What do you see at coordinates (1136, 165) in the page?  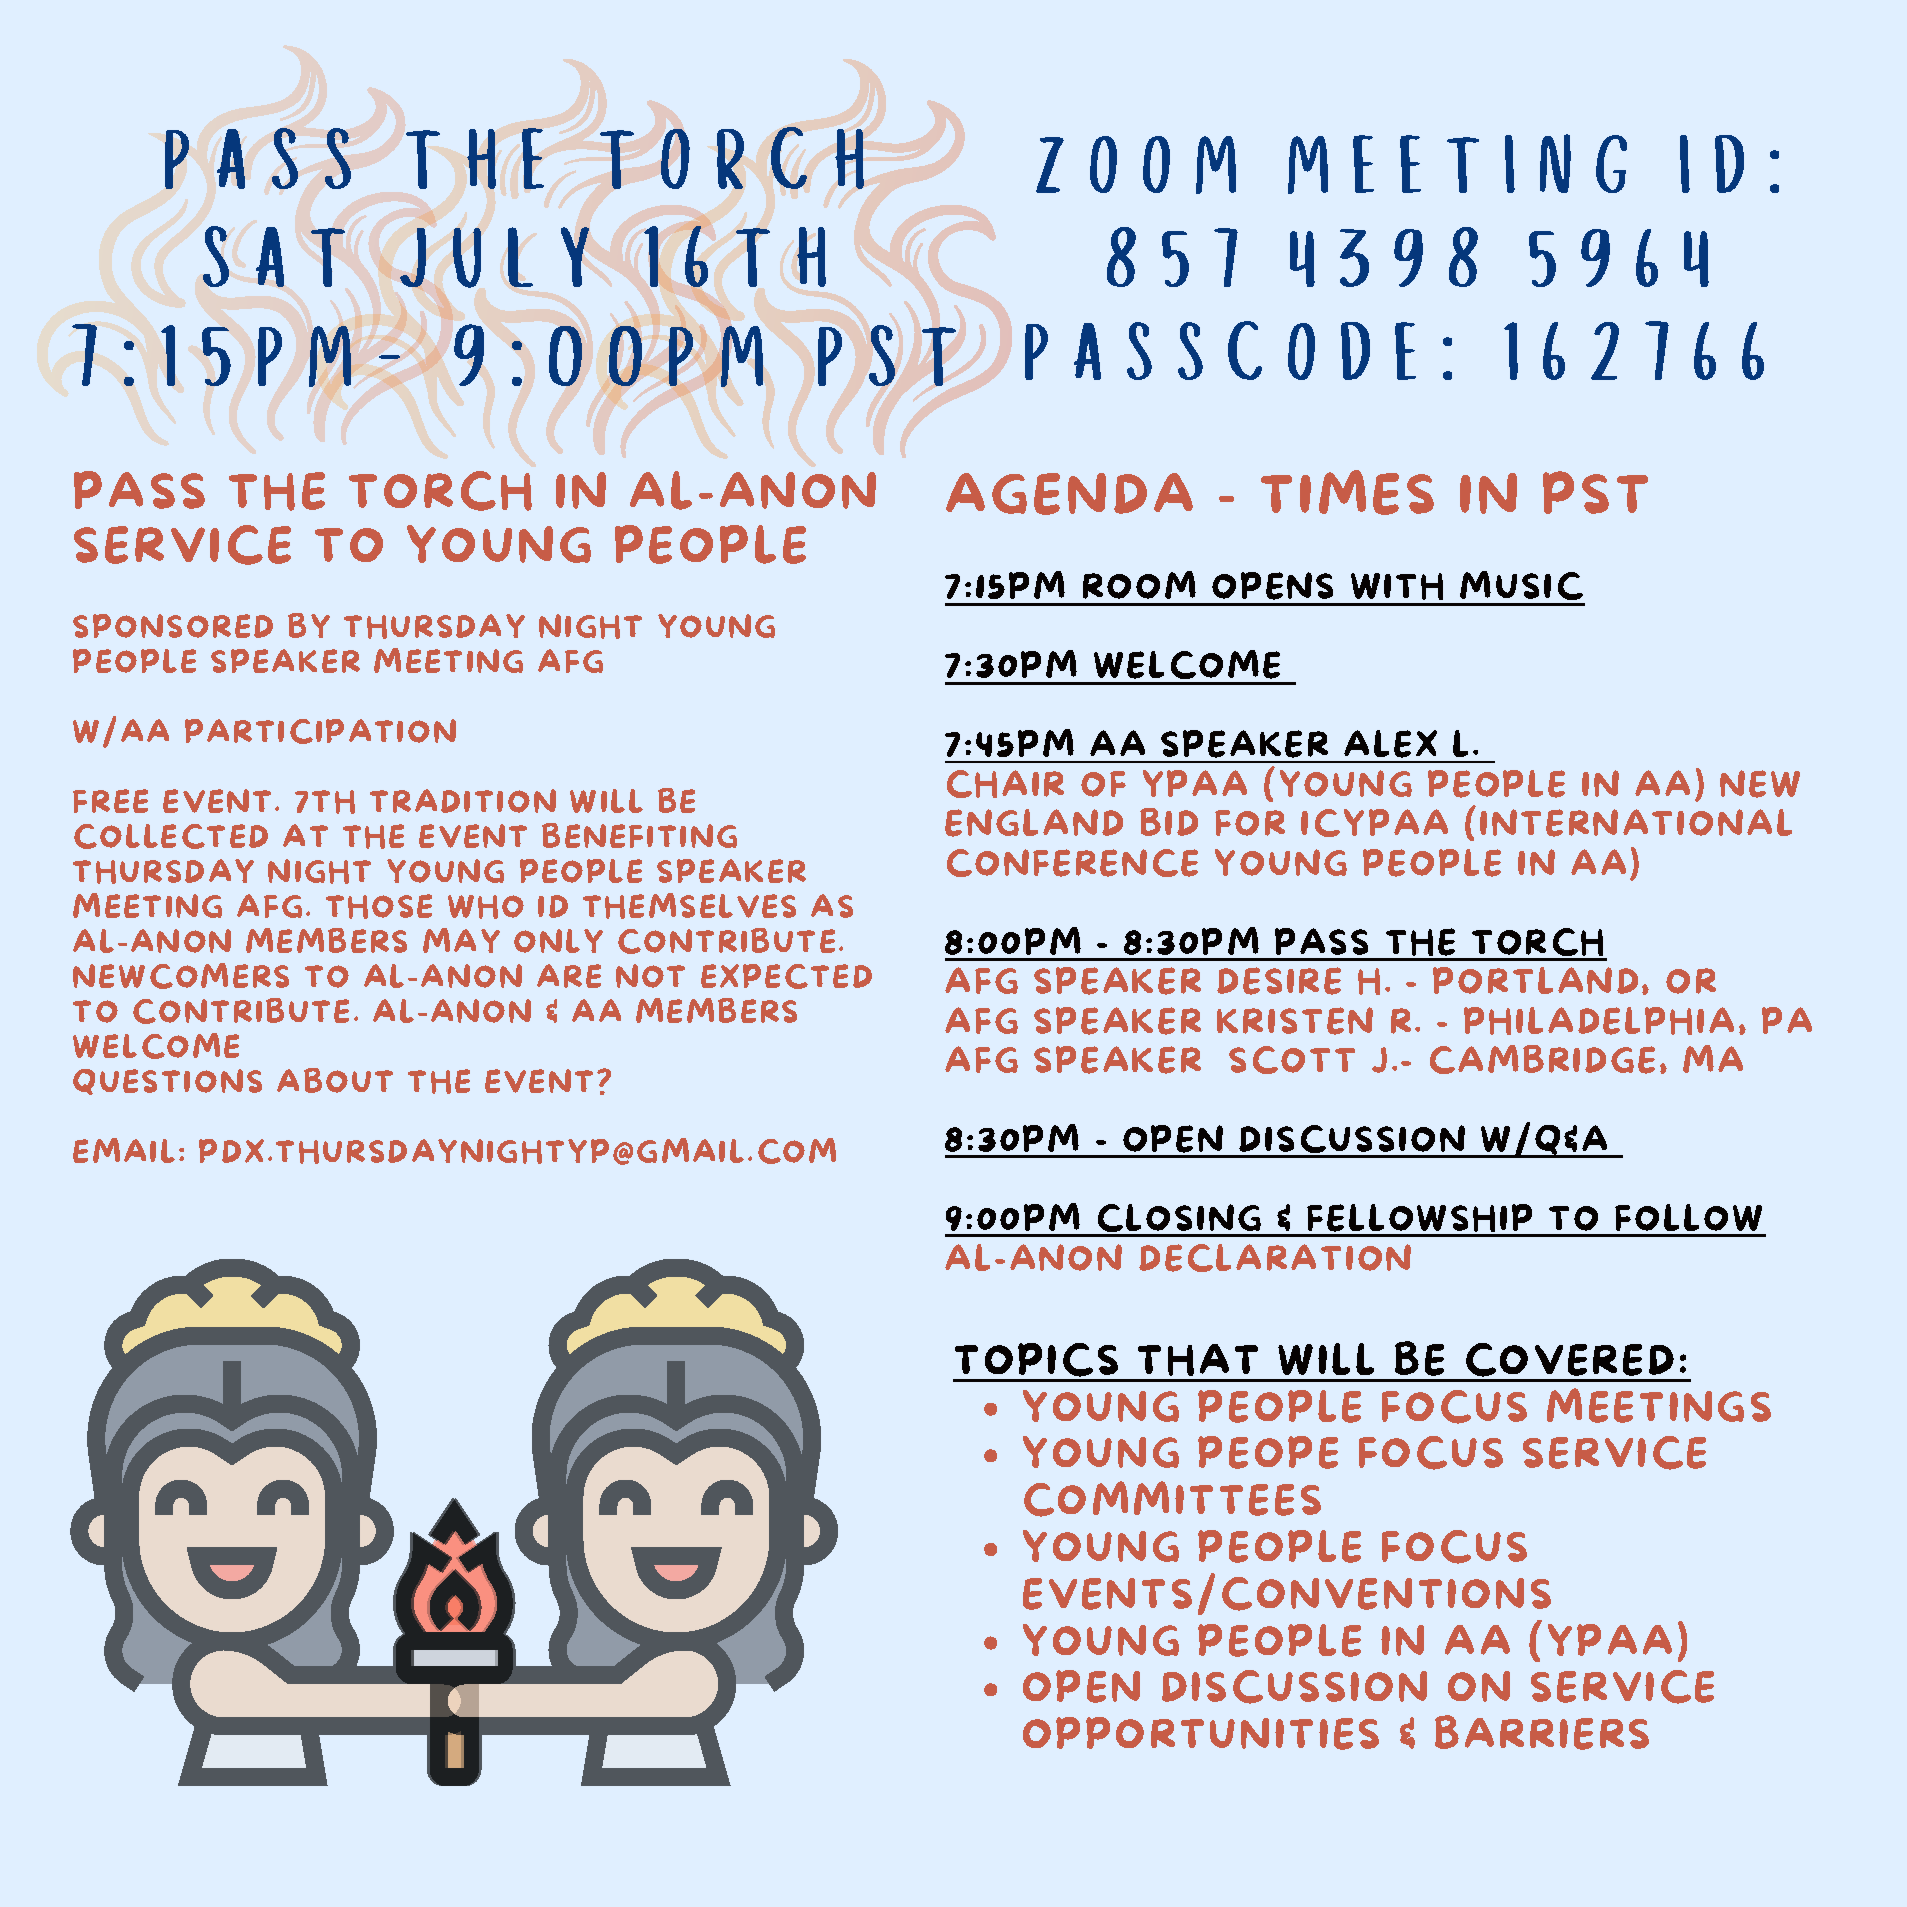 I see `ZOOM` at bounding box center [1136, 165].
